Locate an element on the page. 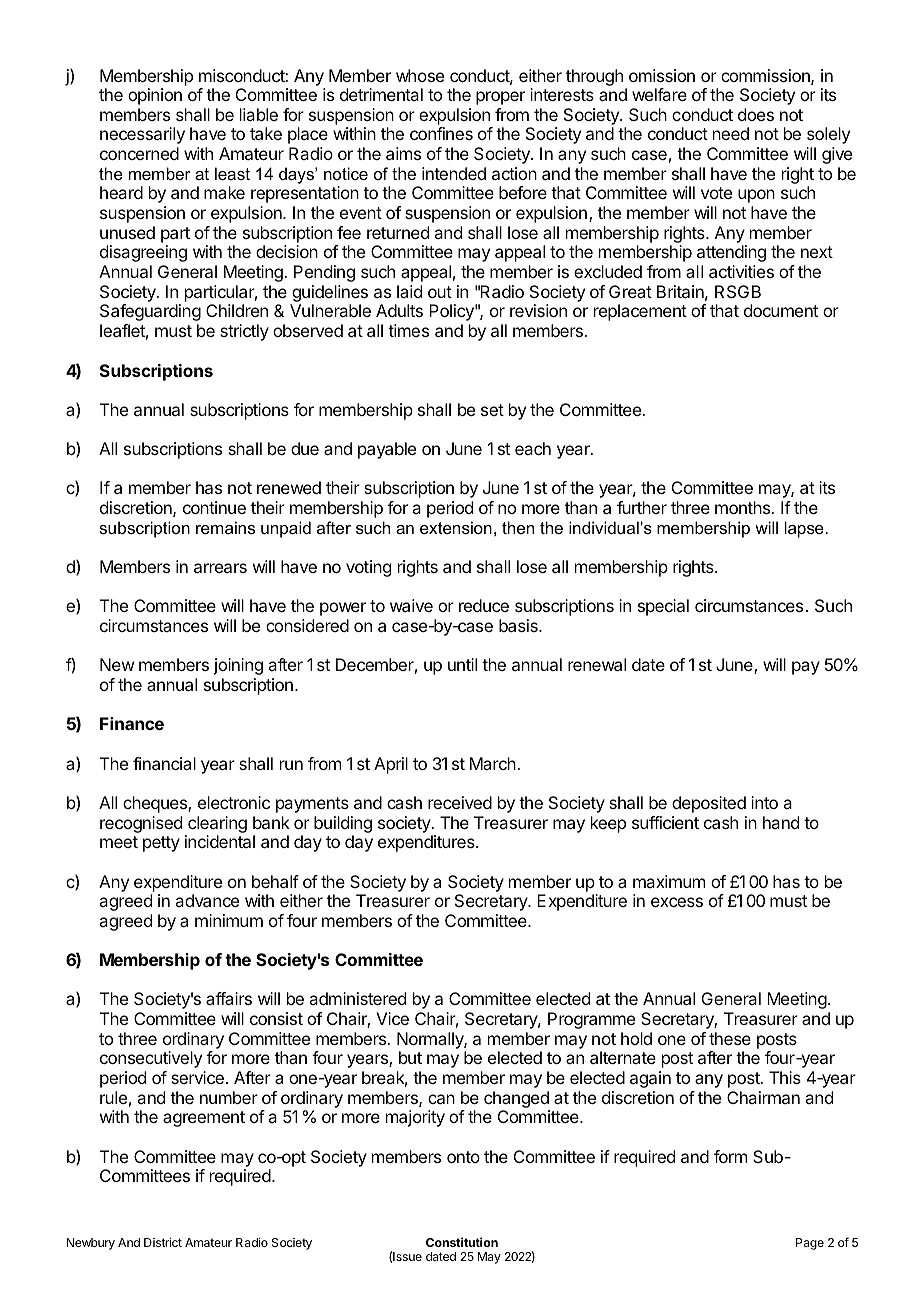 The width and height of the page is (924, 1308). special is located at coordinates (663, 607).
